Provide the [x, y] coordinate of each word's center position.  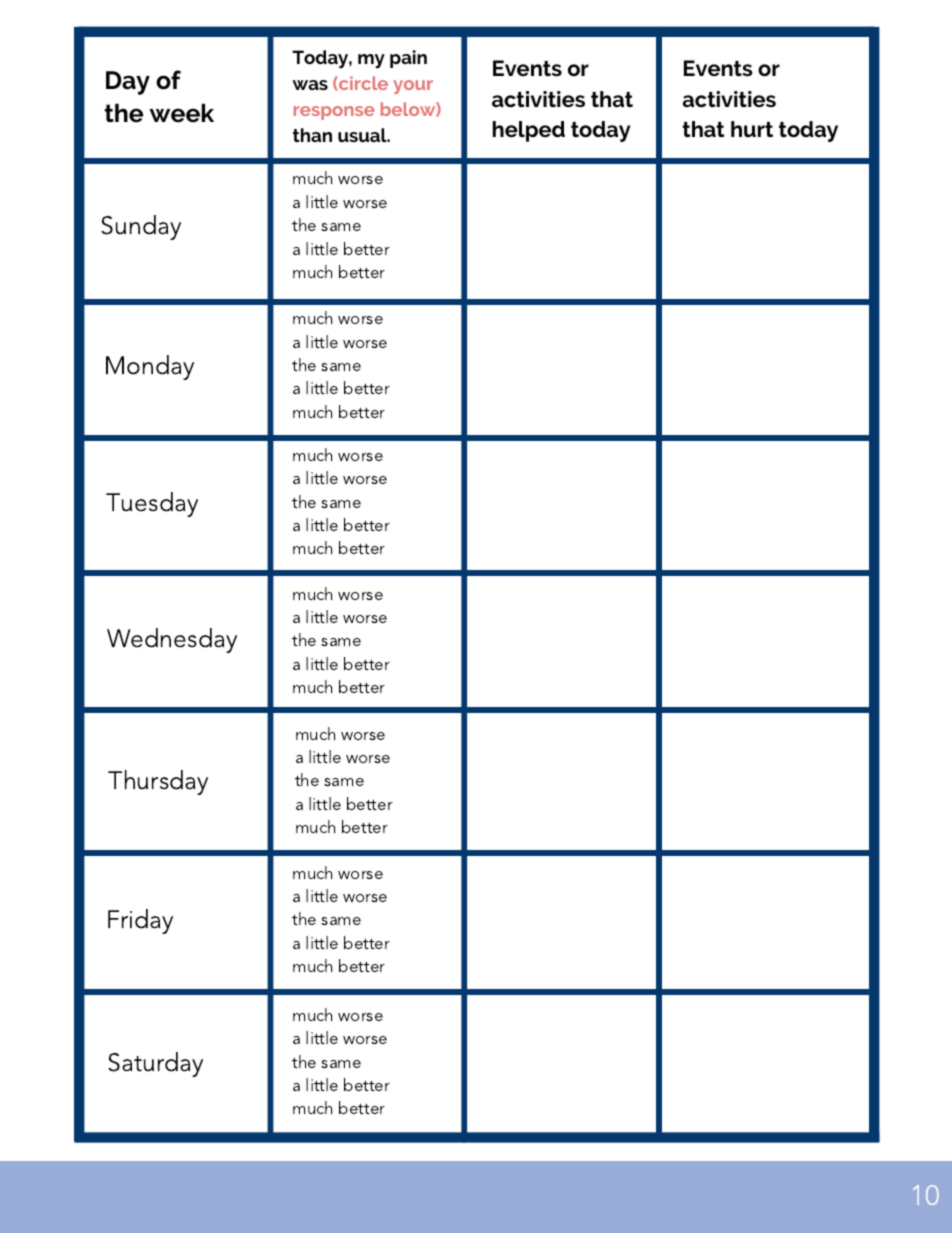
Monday [150, 367]
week [181, 113]
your [413, 87]
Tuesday [152, 504]
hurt [752, 129]
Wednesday [172, 640]
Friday [140, 921]
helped [529, 131]
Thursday [158, 782]
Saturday [155, 1064]
